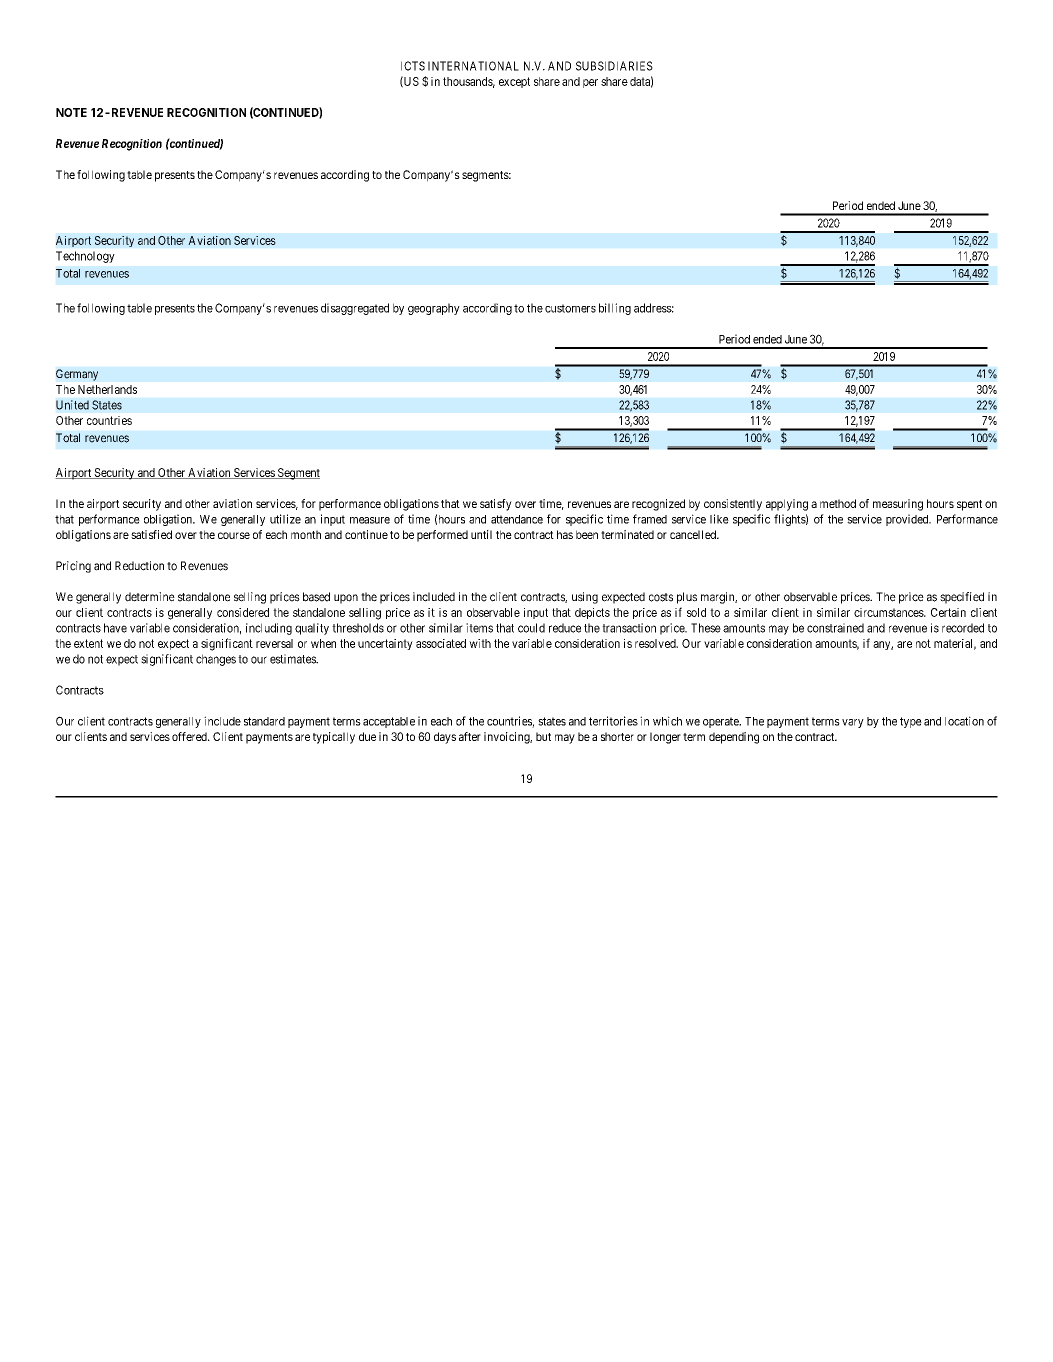 The height and width of the screenshot is (1362, 1053). Describe the element at coordinates (496, 505) in the screenshot. I see `satisfy` at that location.
